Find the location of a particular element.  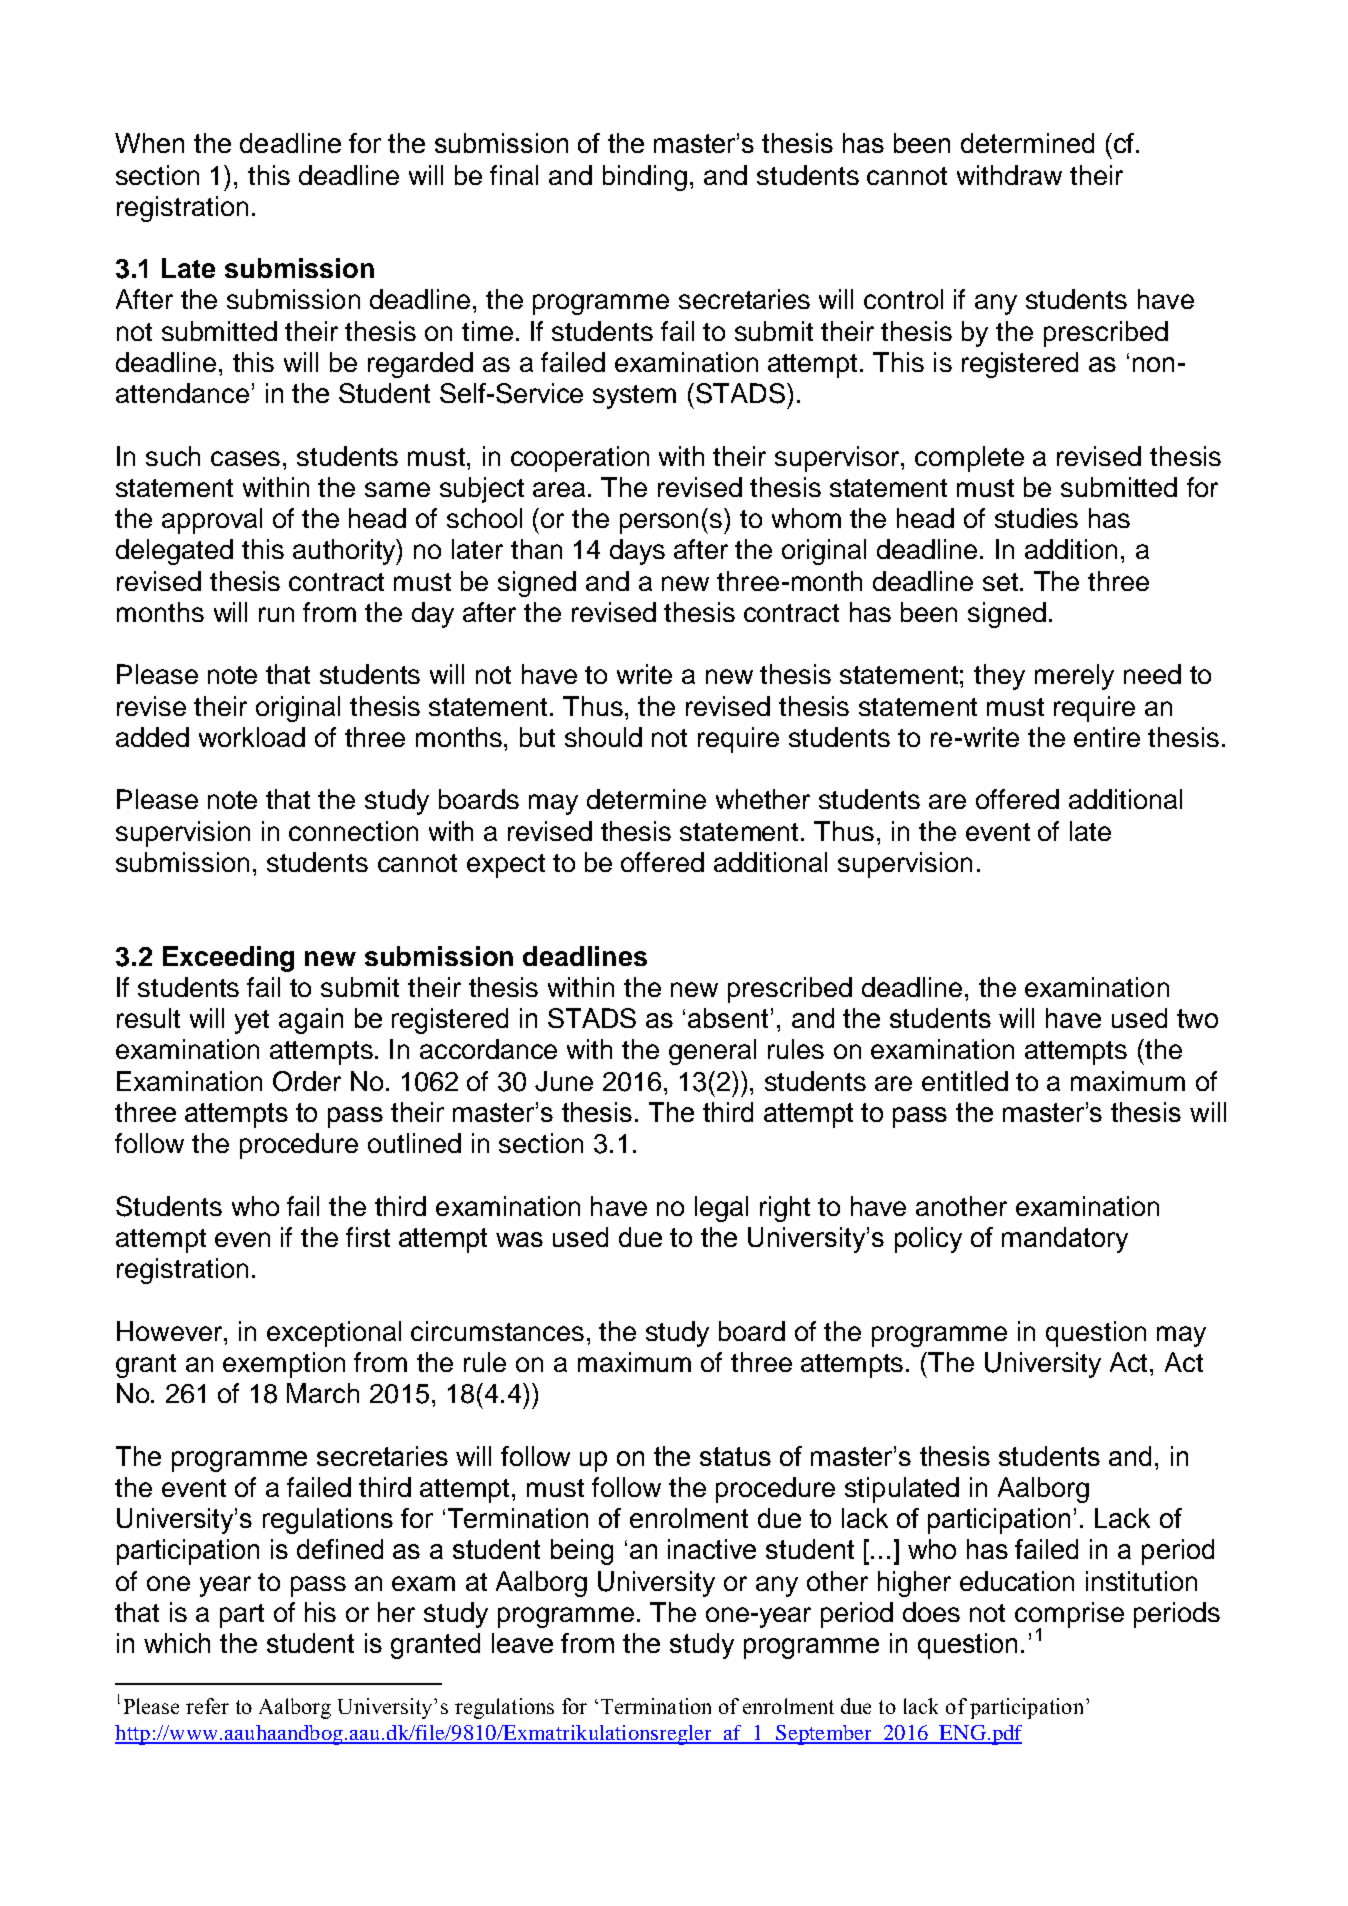

Exceeding is located at coordinates (228, 959).
